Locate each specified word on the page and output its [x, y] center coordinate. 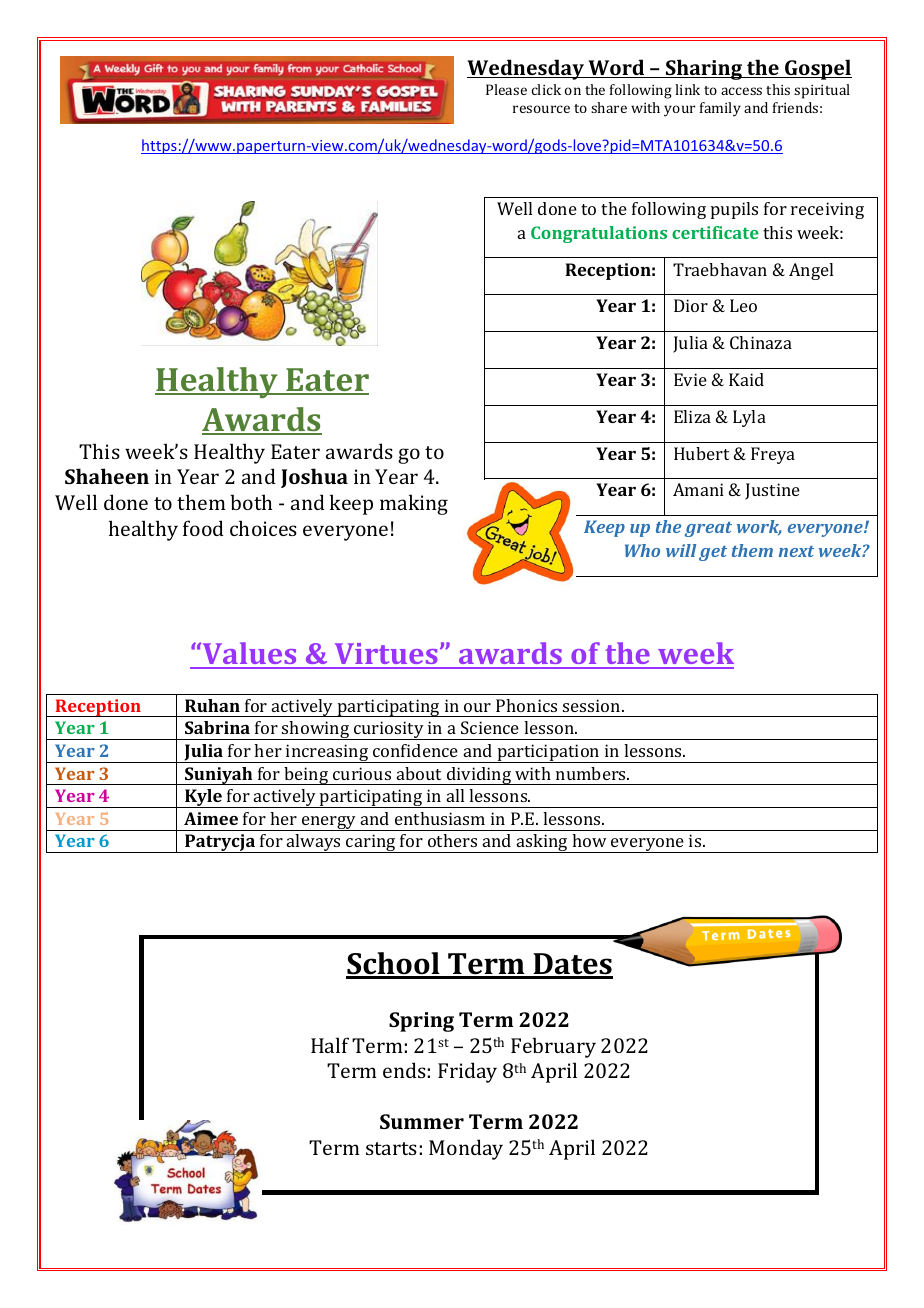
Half [330, 1045]
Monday [466, 1149]
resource [541, 109]
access [741, 91]
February [553, 1047]
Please [506, 89]
